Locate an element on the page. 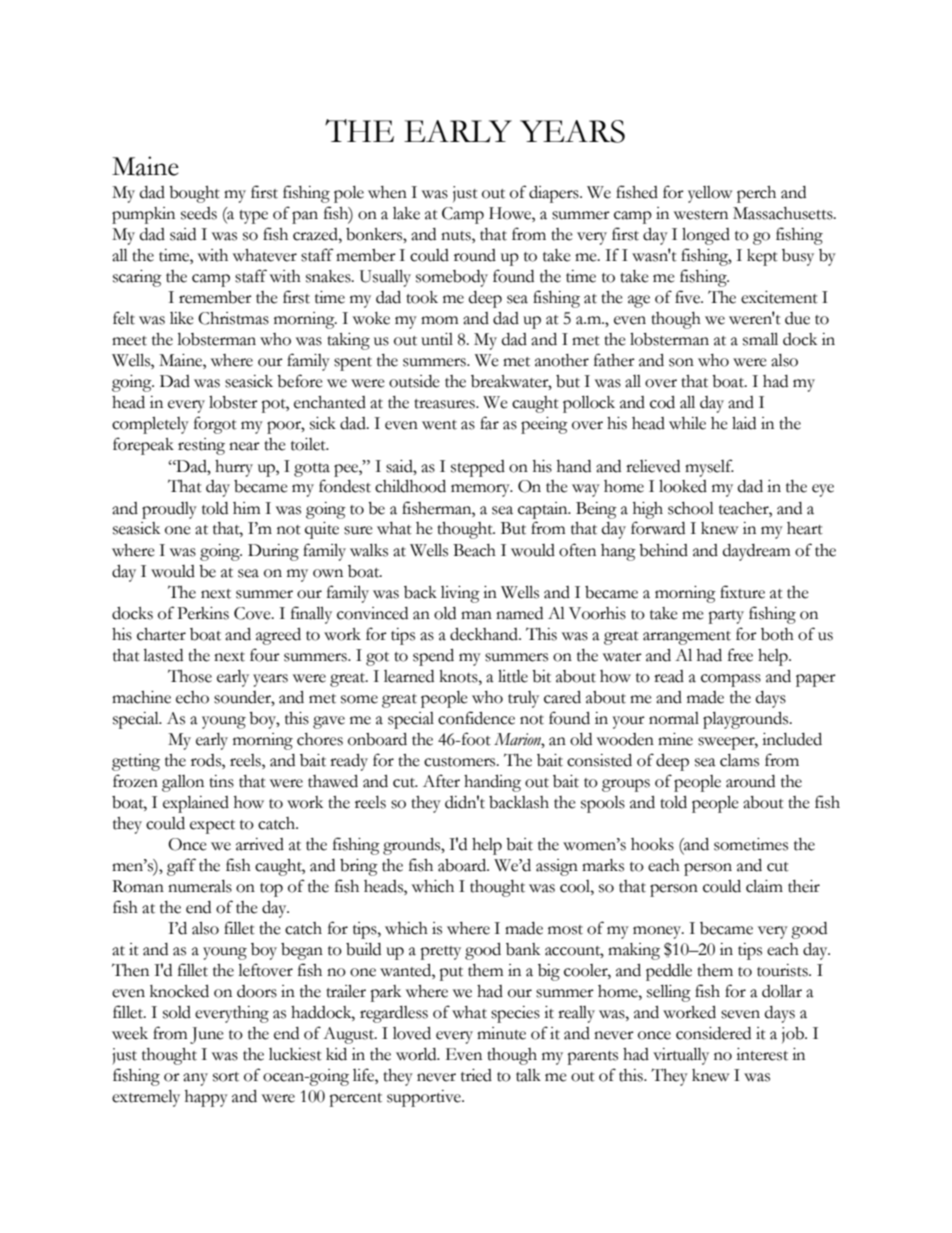 This document has width=952, height=1233. clams is located at coordinates (739, 760).
